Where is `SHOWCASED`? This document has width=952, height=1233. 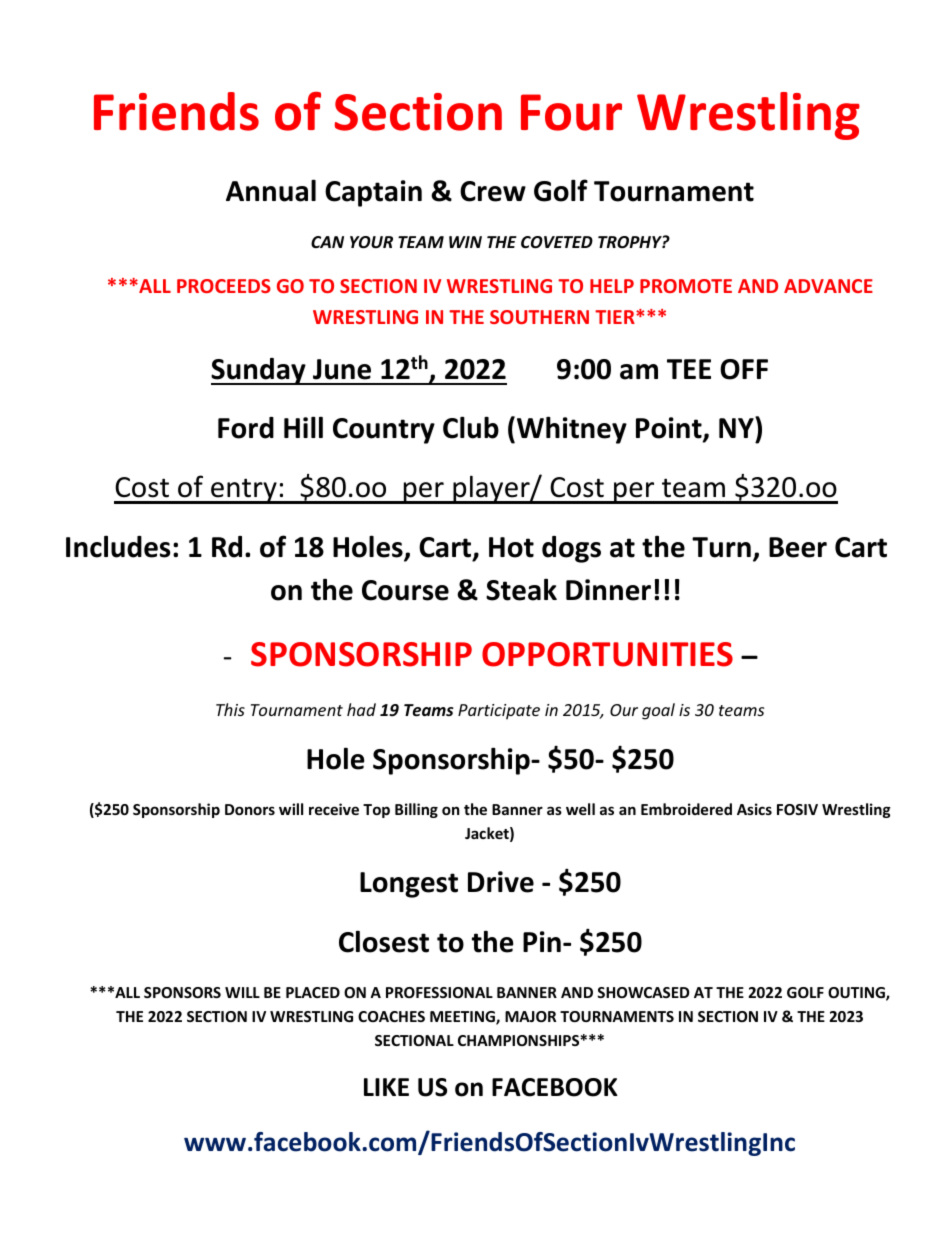 SHOWCASED is located at coordinates (643, 992).
